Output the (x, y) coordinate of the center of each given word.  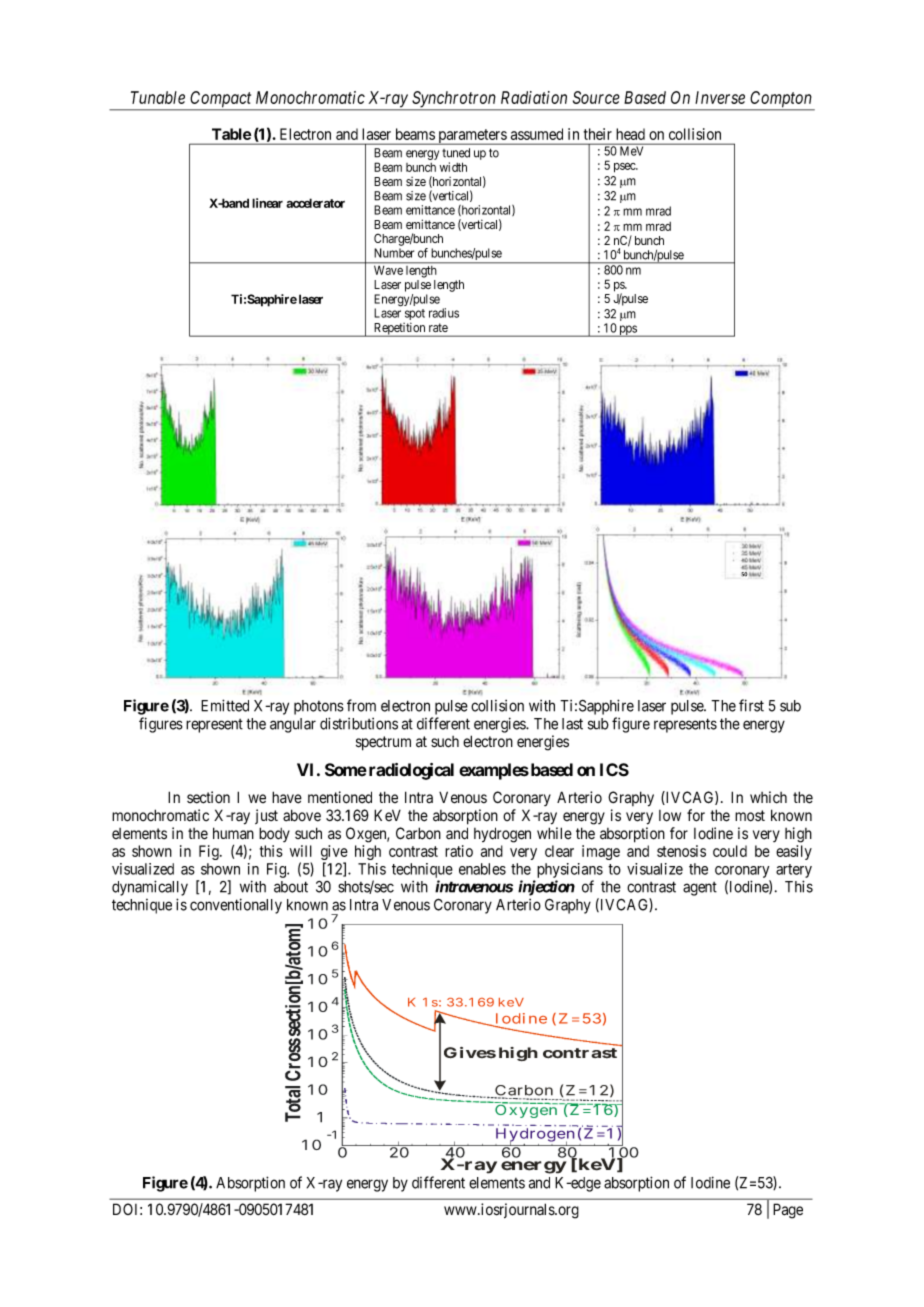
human (233, 833)
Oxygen (527, 1110)
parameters (472, 137)
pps (628, 331)
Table (231, 134)
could (730, 851)
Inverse (720, 97)
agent (700, 889)
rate (438, 327)
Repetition (400, 329)
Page (788, 1211)
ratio (459, 851)
